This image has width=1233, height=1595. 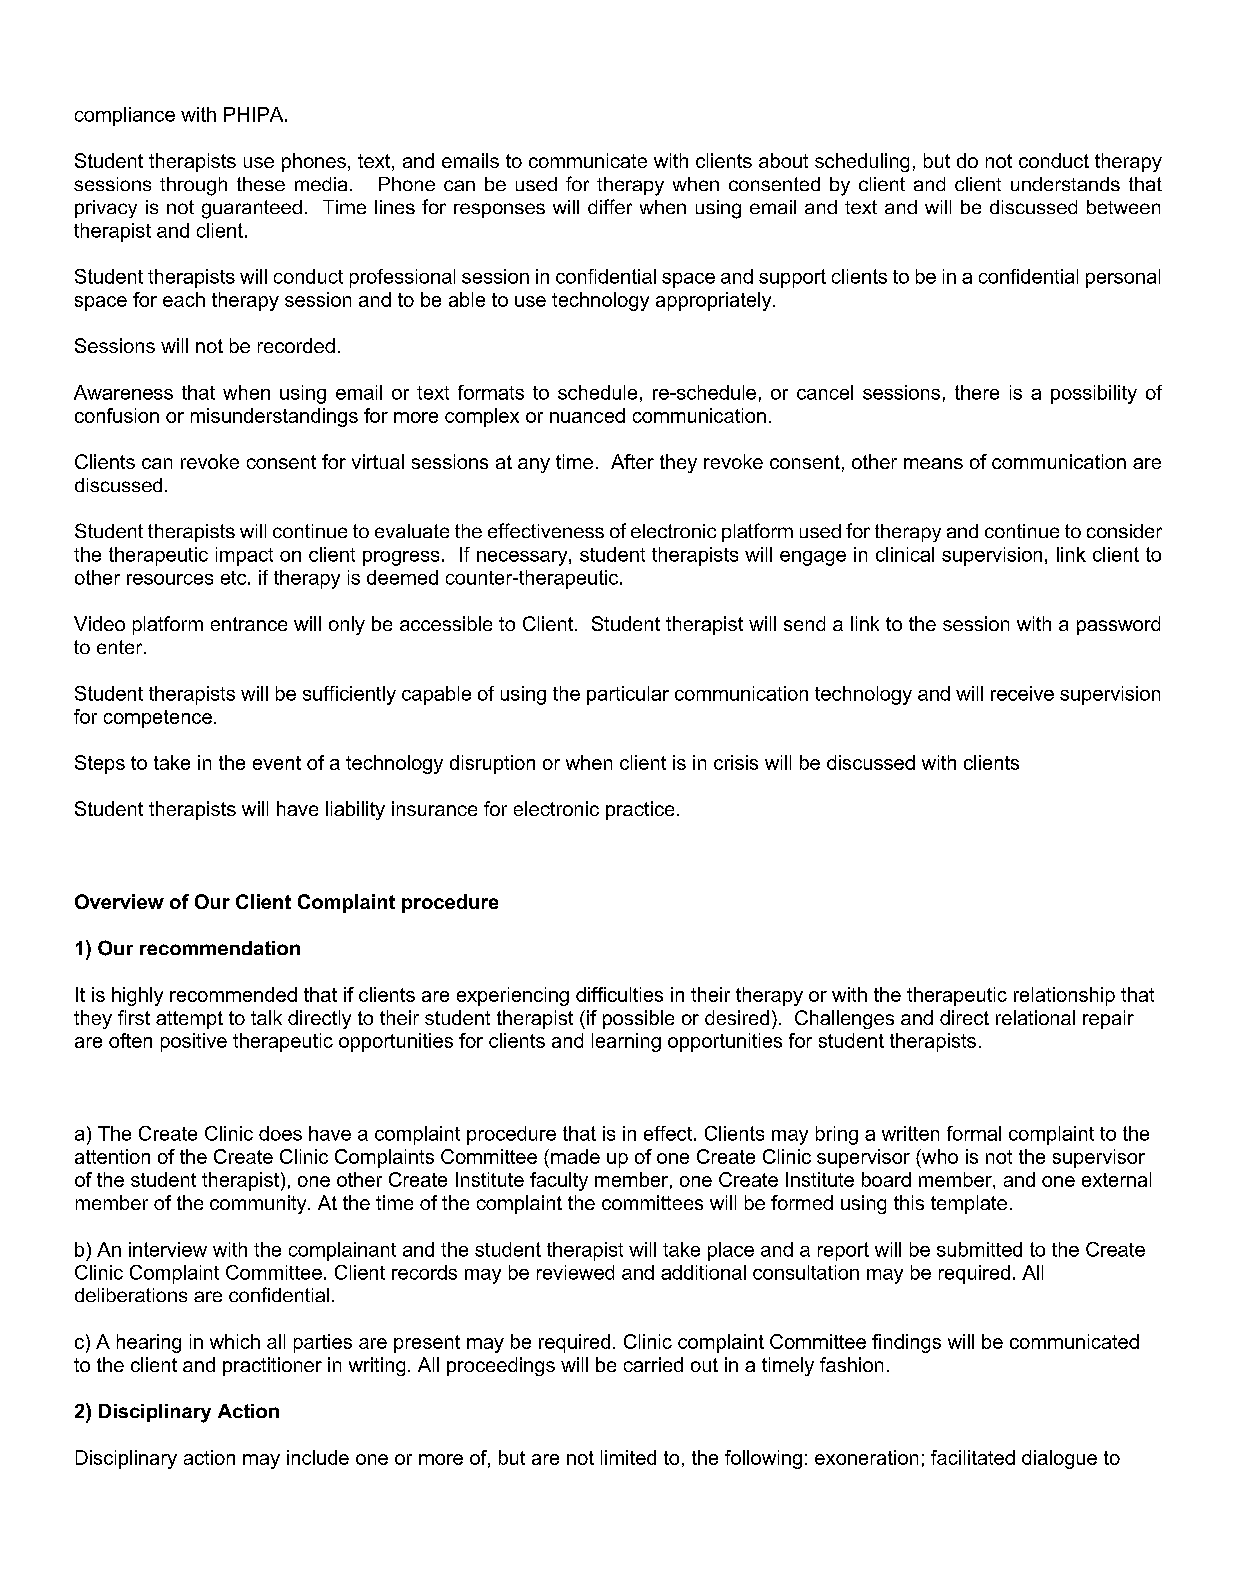 What do you see at coordinates (973, 1457) in the image?
I see `facilitated` at bounding box center [973, 1457].
